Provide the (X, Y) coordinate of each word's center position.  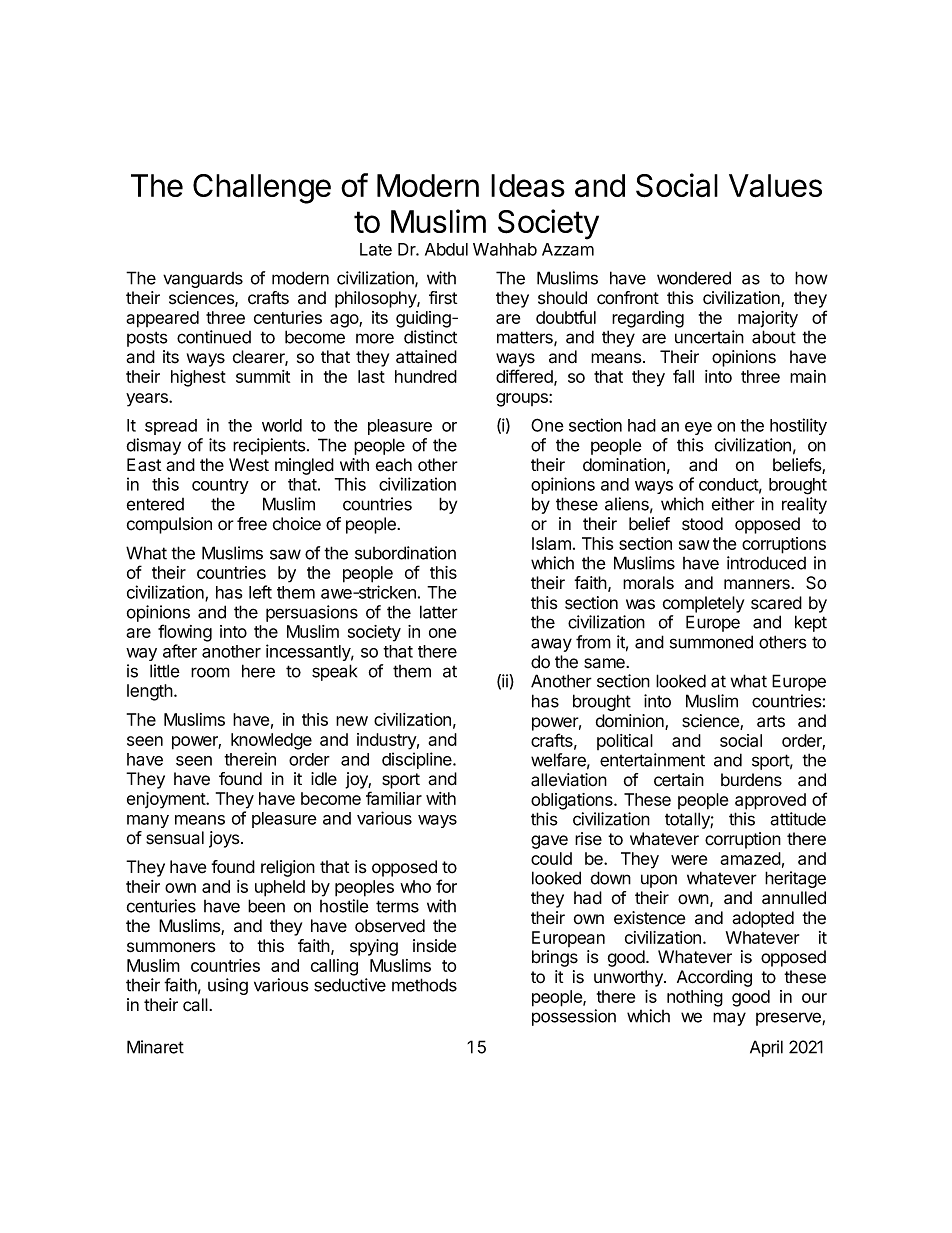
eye (698, 428)
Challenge (262, 189)
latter (439, 612)
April (766, 1048)
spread (171, 427)
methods (424, 985)
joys (225, 839)
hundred (426, 376)
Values (775, 186)
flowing (185, 633)
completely (703, 604)
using (228, 986)
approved (770, 801)
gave (549, 842)
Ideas (528, 186)
